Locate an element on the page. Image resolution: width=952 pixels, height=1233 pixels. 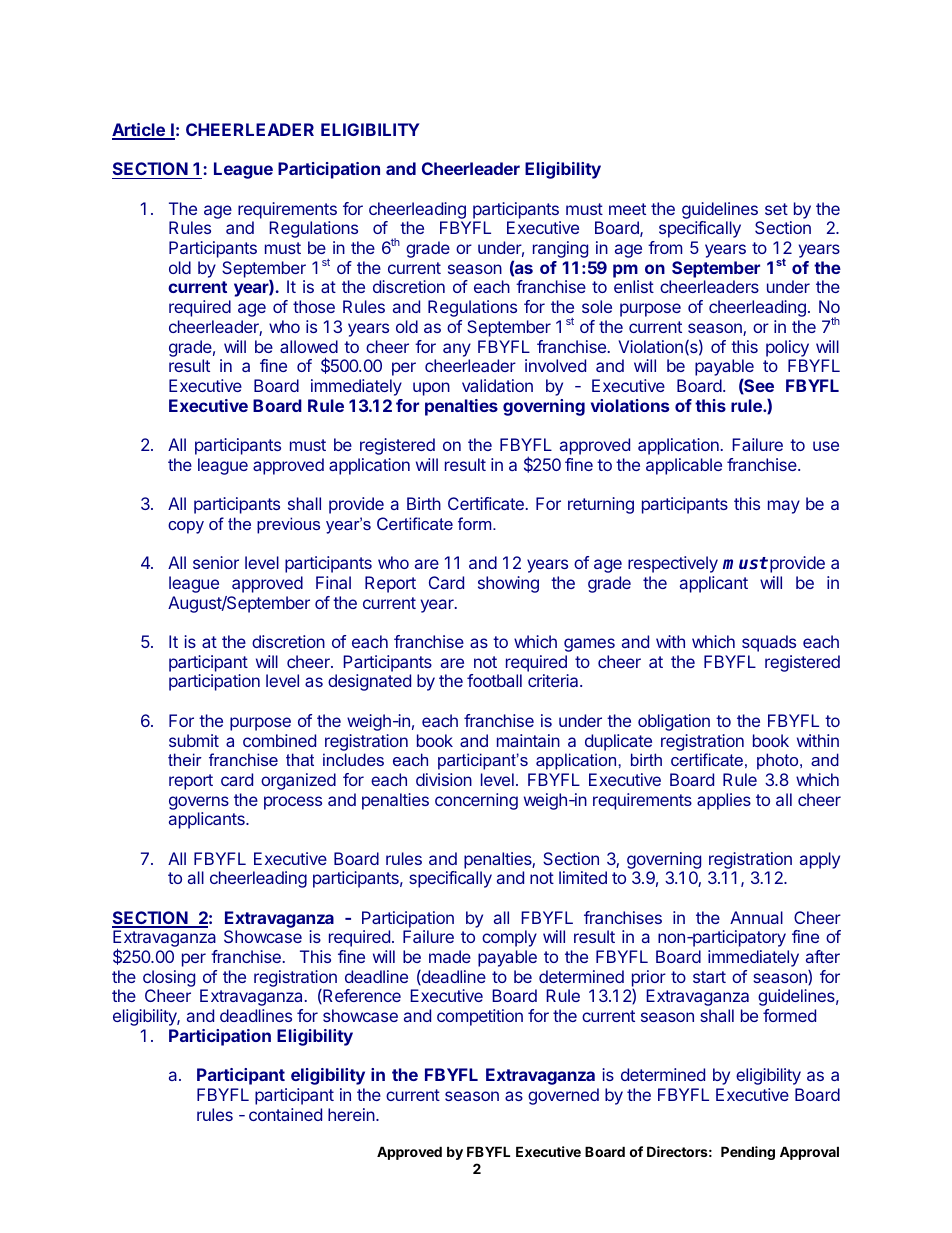
governed is located at coordinates (563, 1096).
